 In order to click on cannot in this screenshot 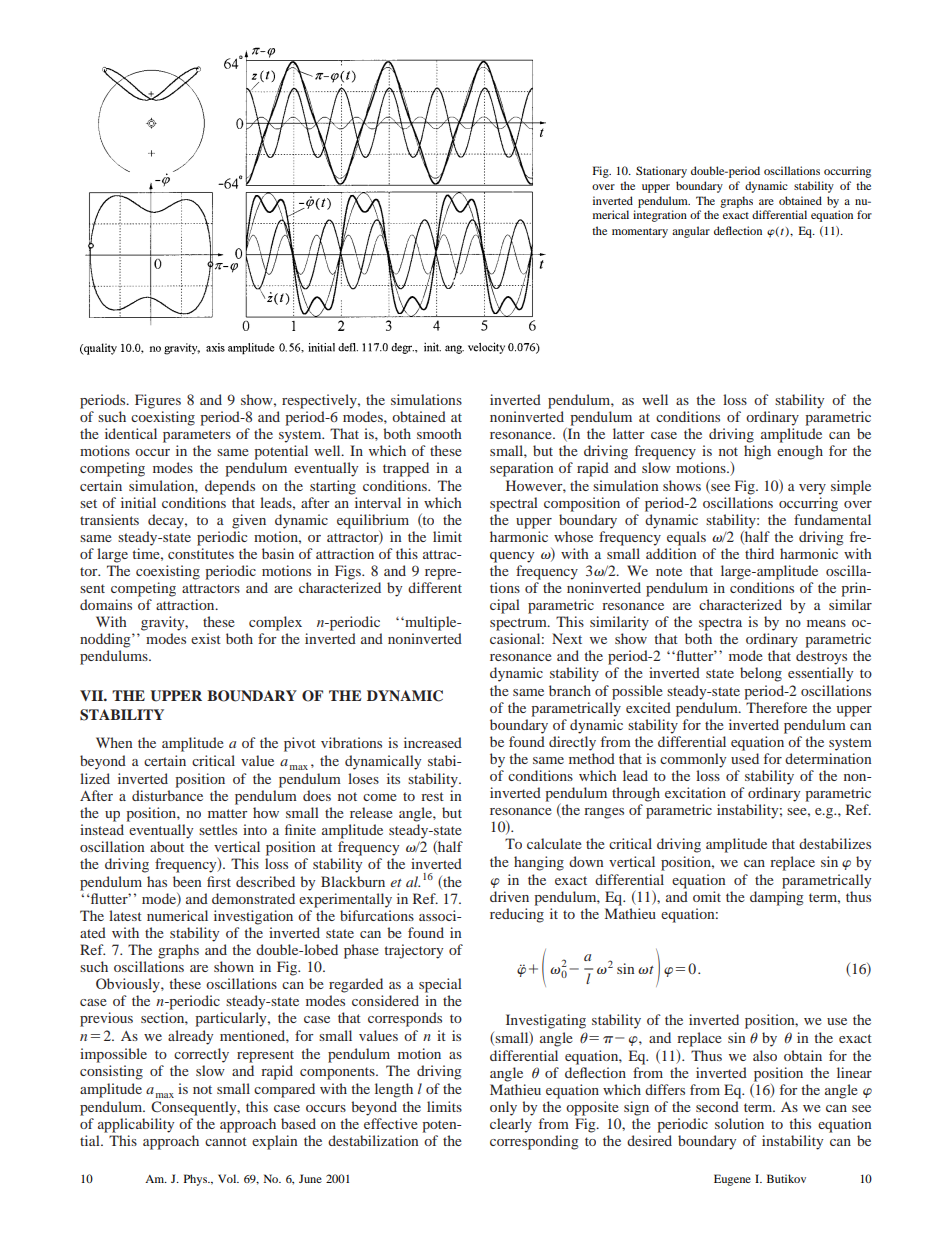, I will do `click(226, 1141)`.
